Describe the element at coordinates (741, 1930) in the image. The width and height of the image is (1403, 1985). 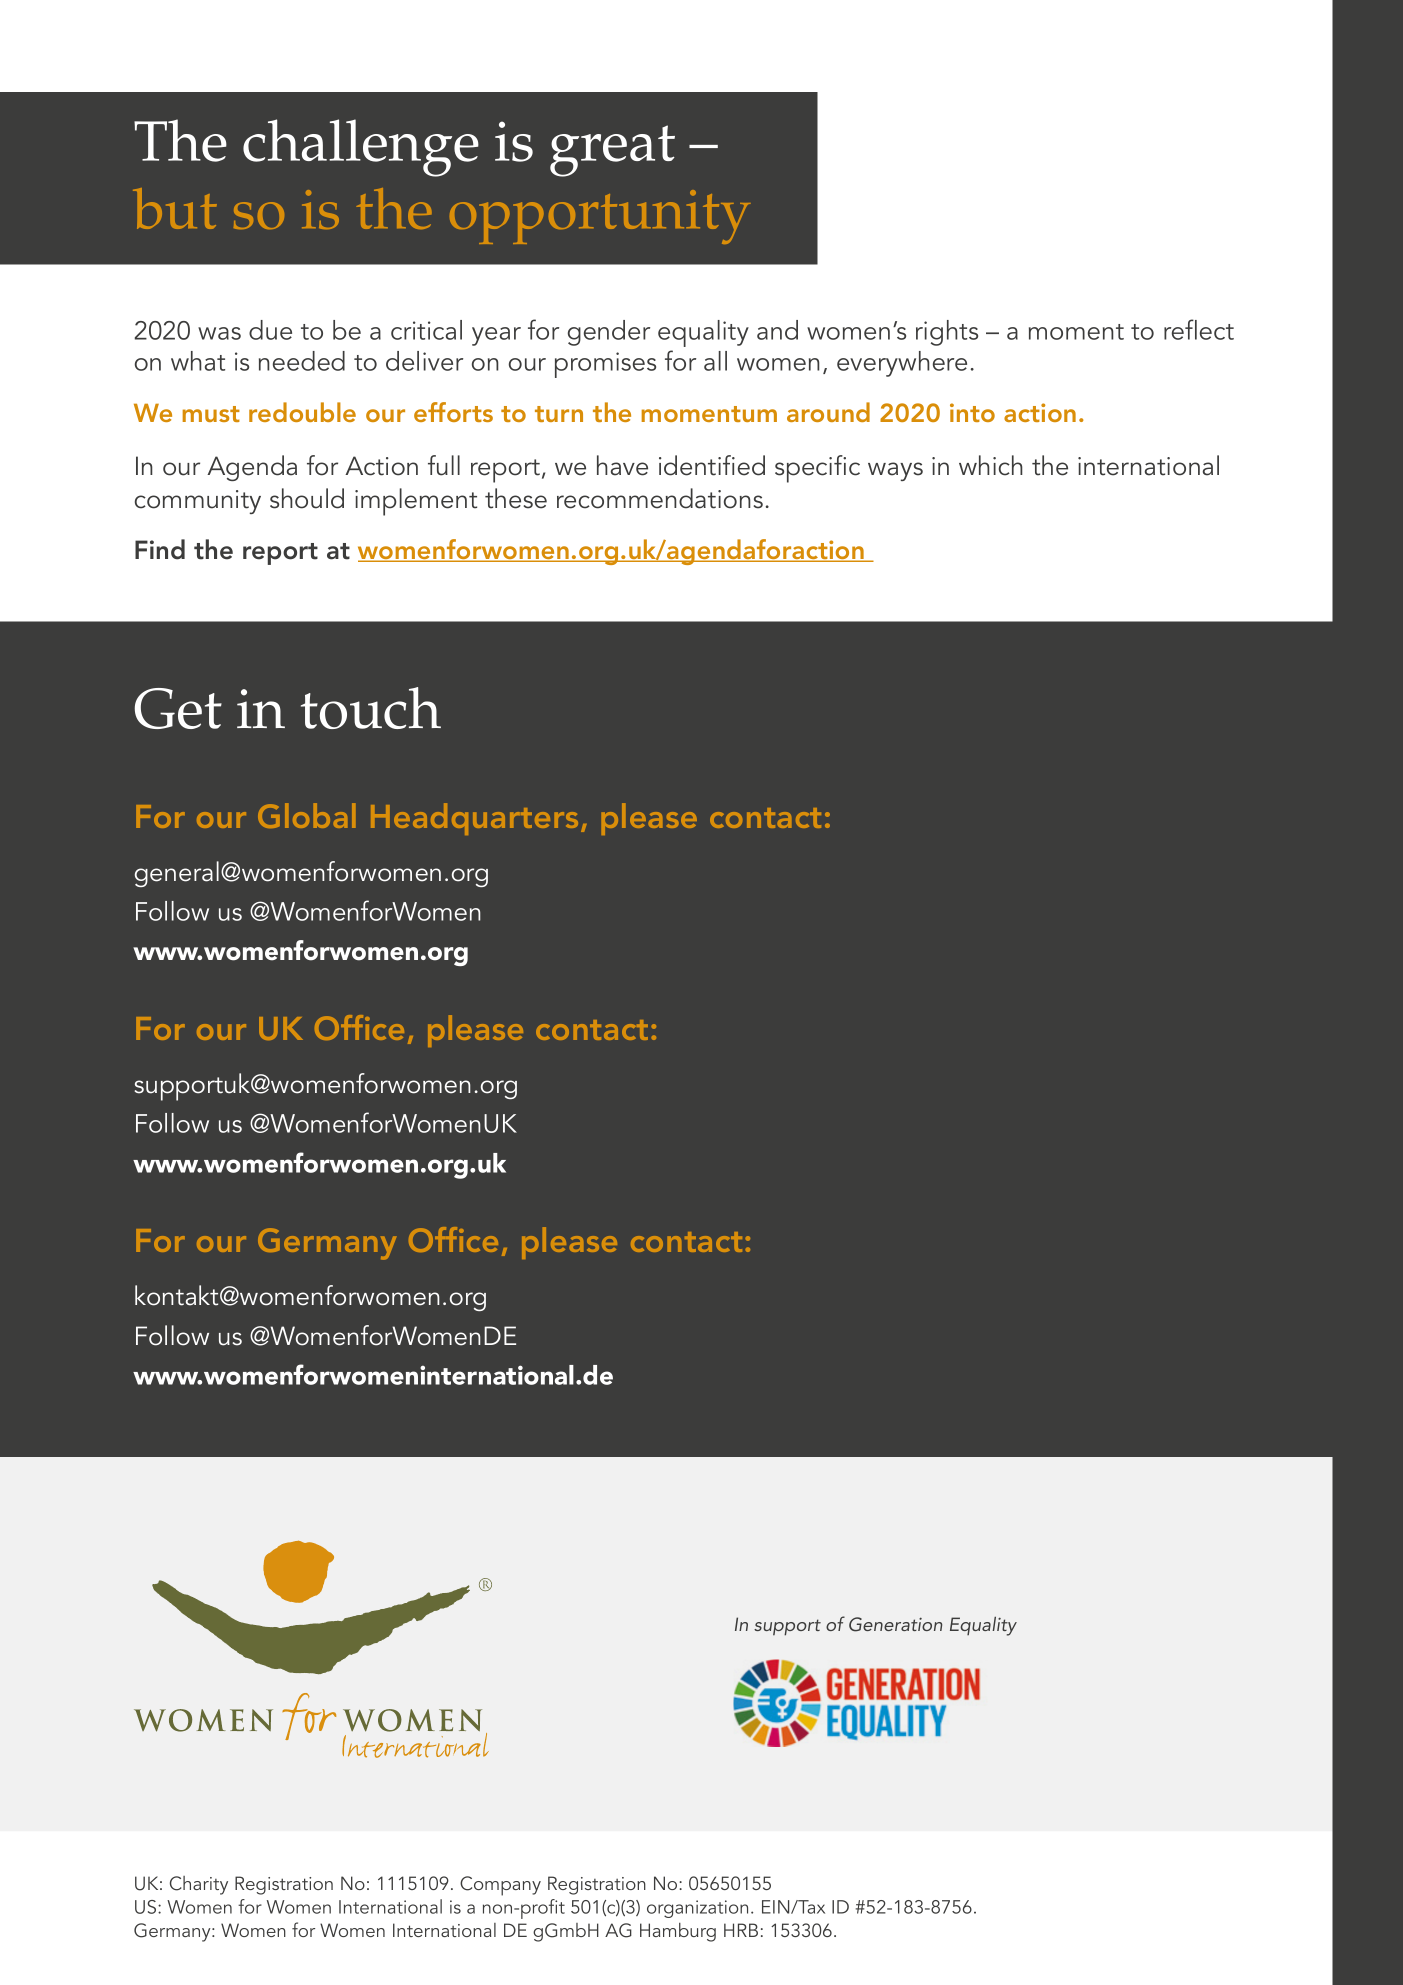
I see `HRB` at that location.
